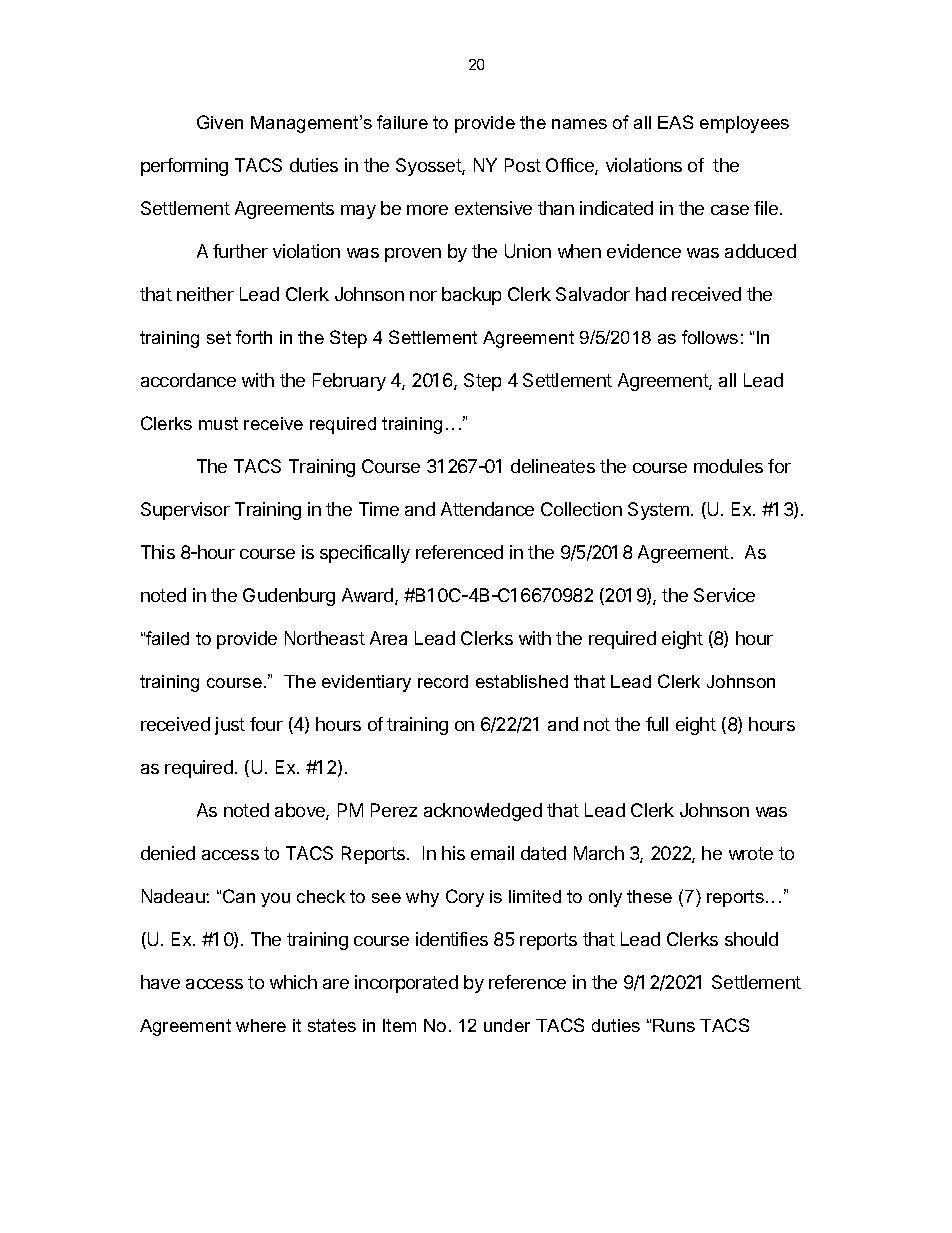 This page has width=952, height=1233. Describe the element at coordinates (523, 165) in the page. I see `Post` at that location.
